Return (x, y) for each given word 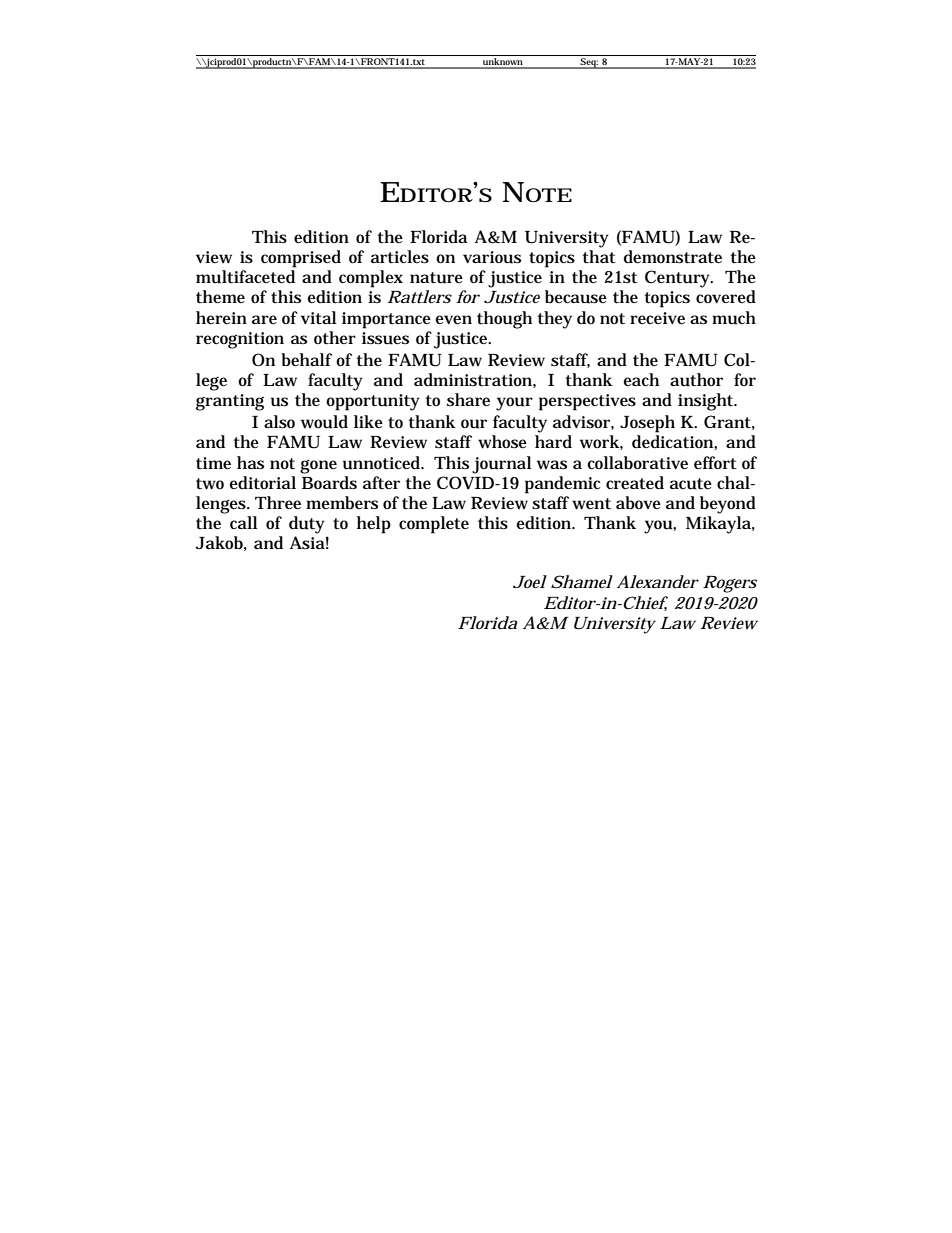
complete (434, 525)
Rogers (730, 584)
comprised (301, 259)
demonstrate (673, 257)
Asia (307, 543)
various (492, 257)
